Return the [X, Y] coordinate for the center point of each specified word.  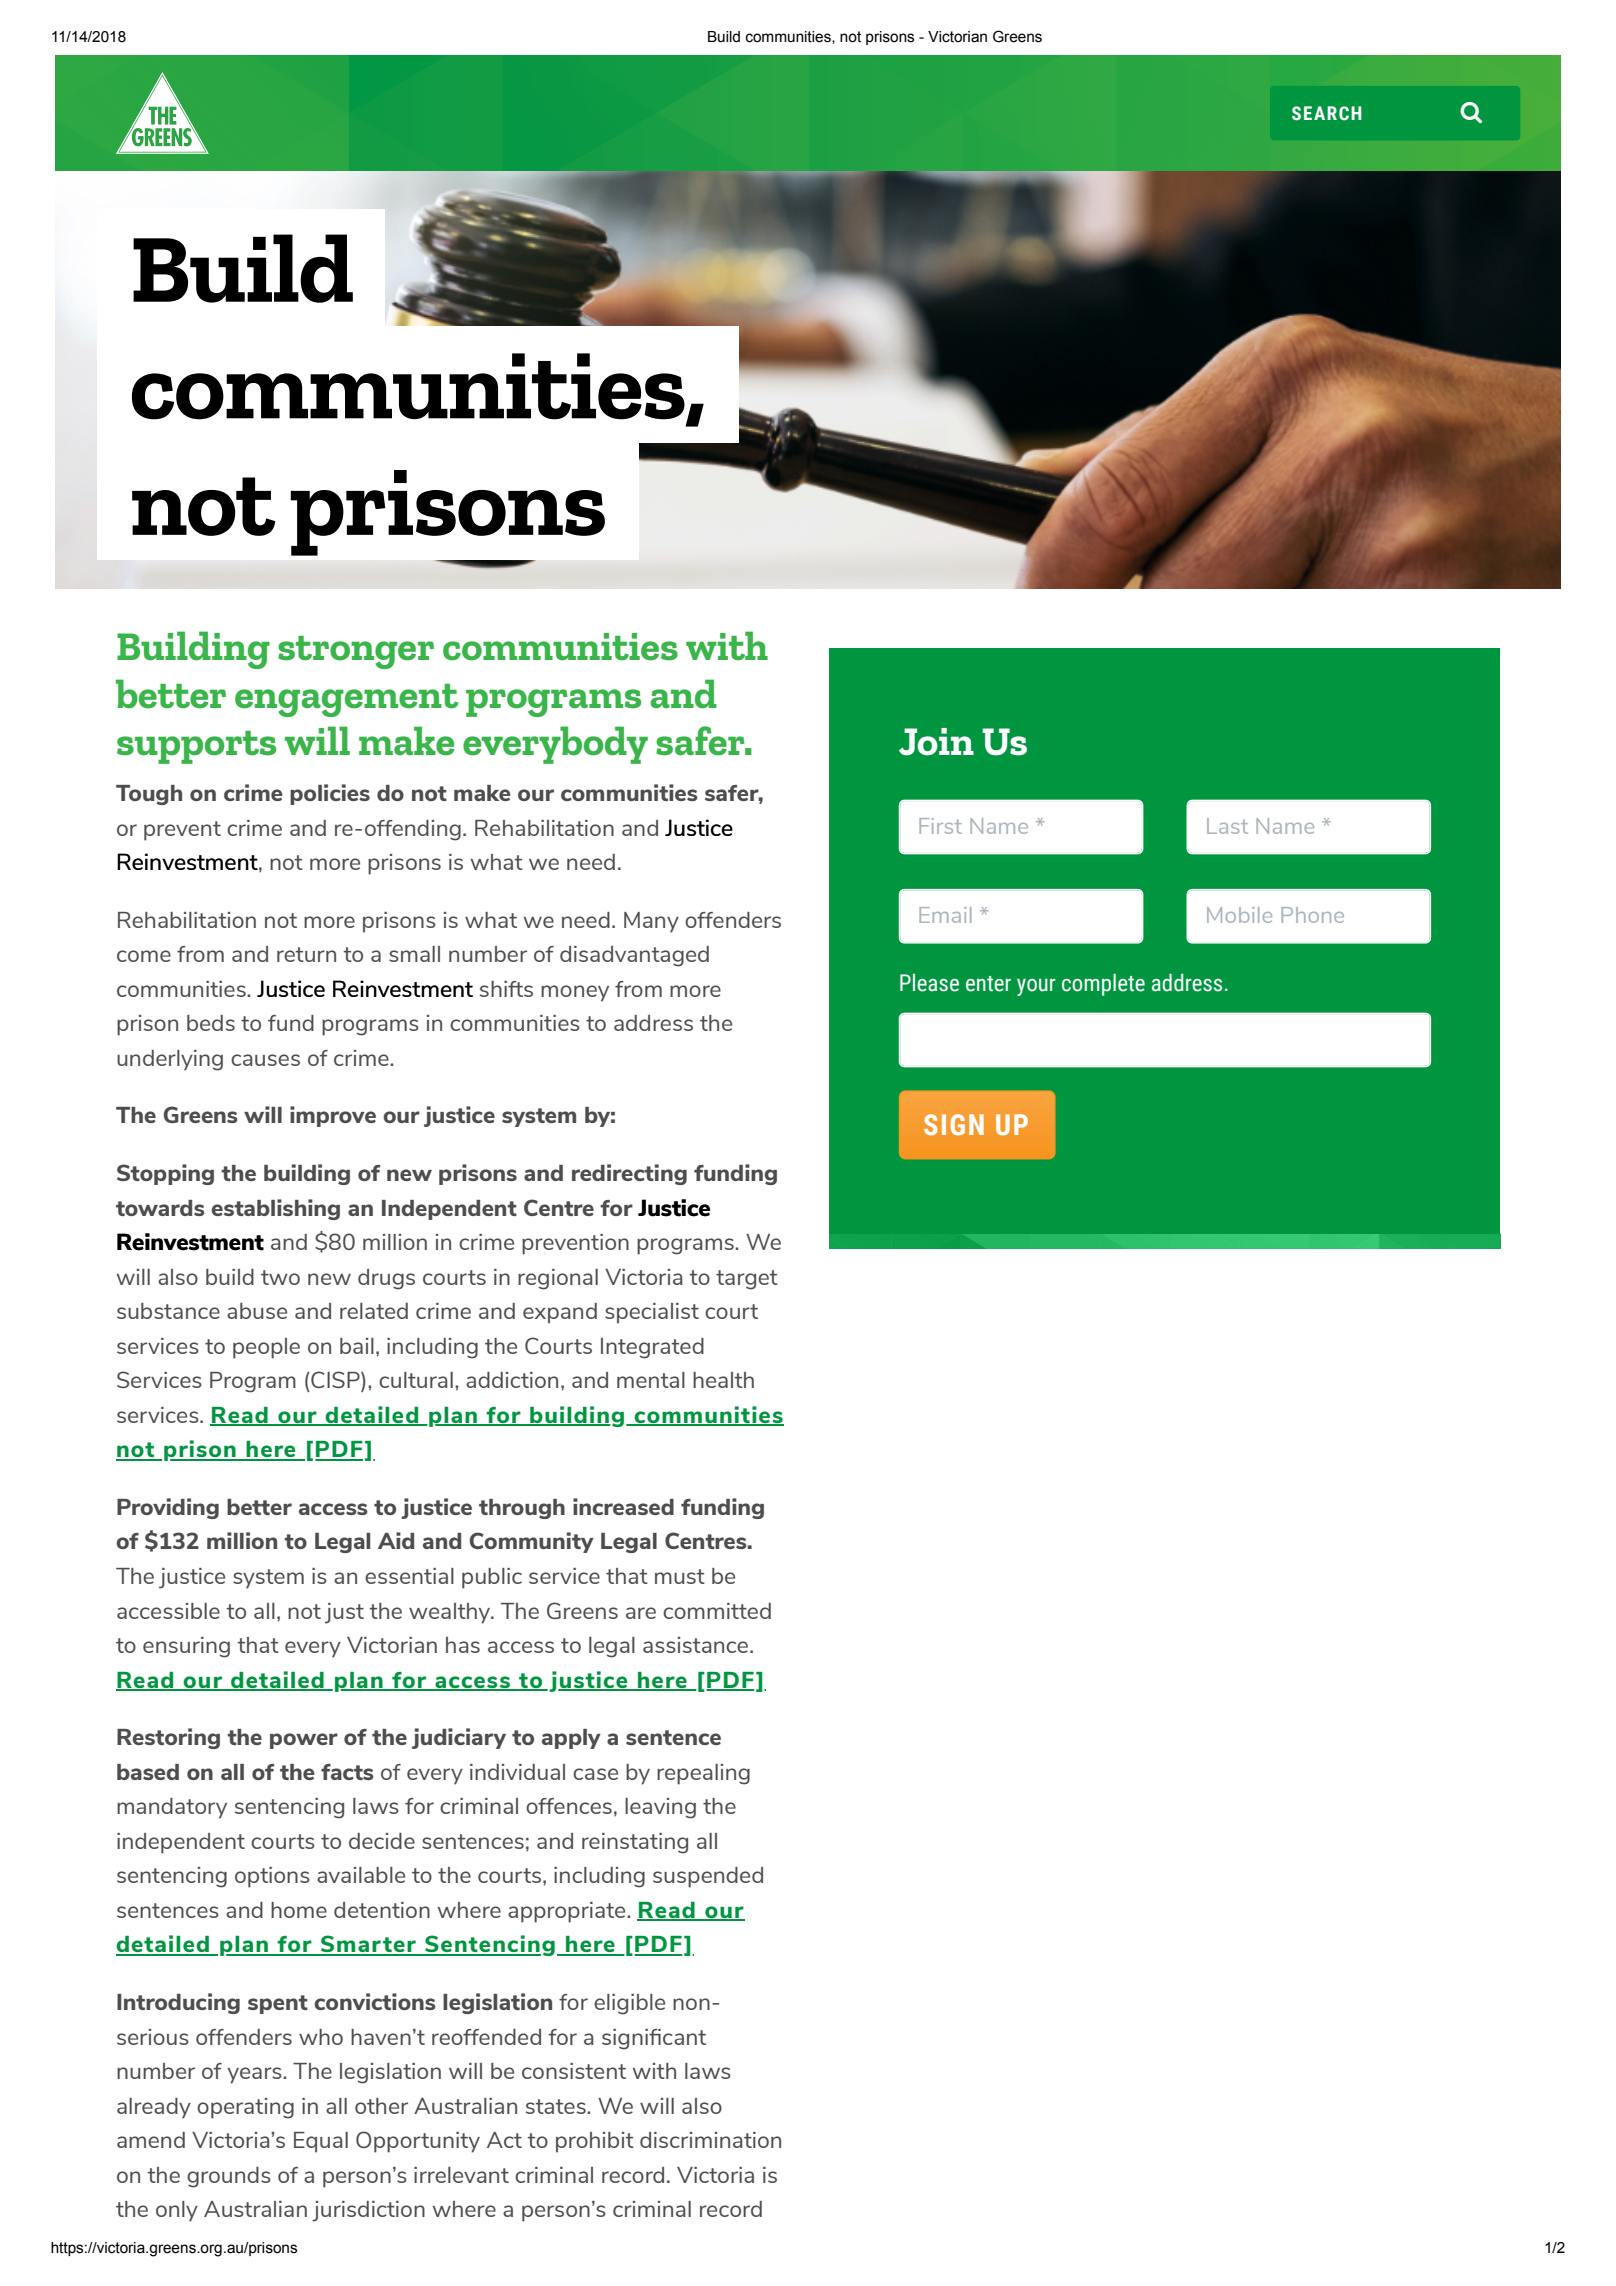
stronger [356, 652]
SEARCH [1327, 113]
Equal [321, 2142]
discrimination [710, 2140]
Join [936, 742]
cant [684, 2037]
